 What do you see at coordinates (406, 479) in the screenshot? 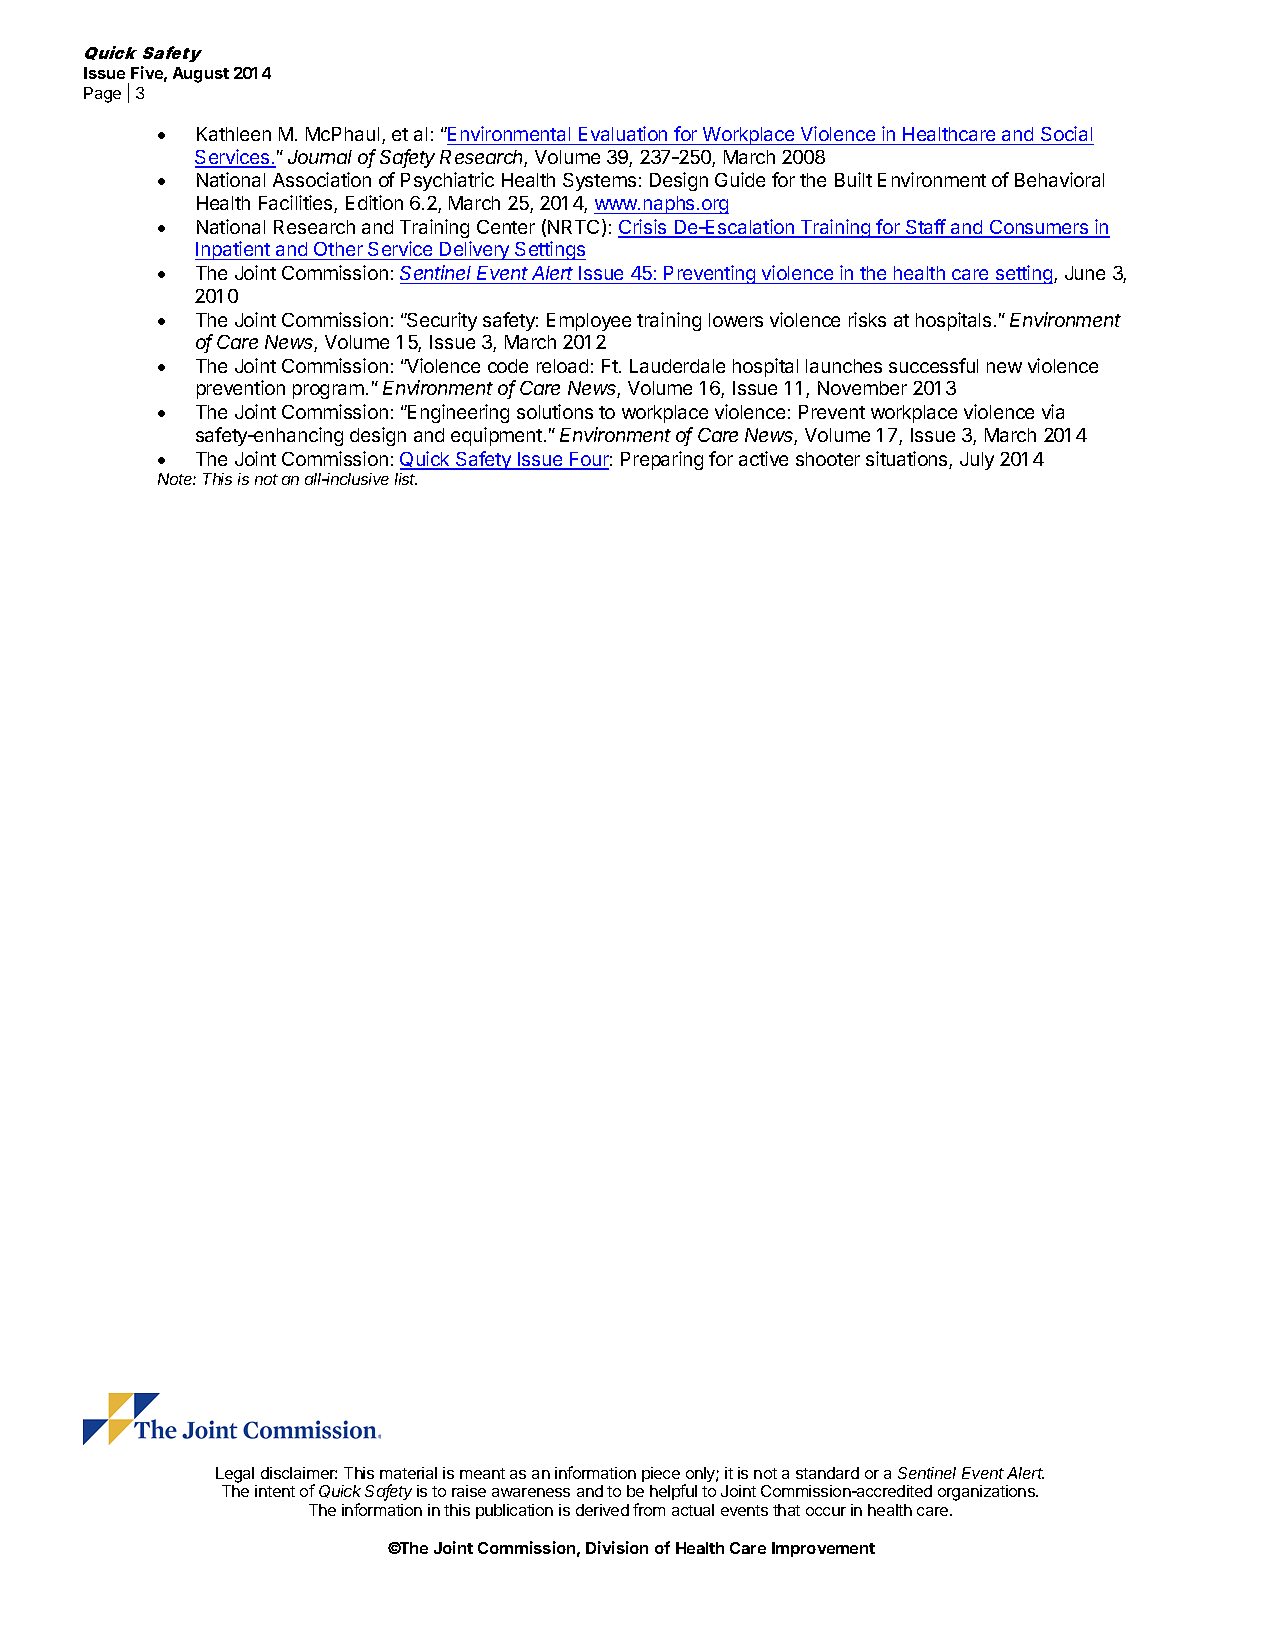
I see `list` at bounding box center [406, 479].
